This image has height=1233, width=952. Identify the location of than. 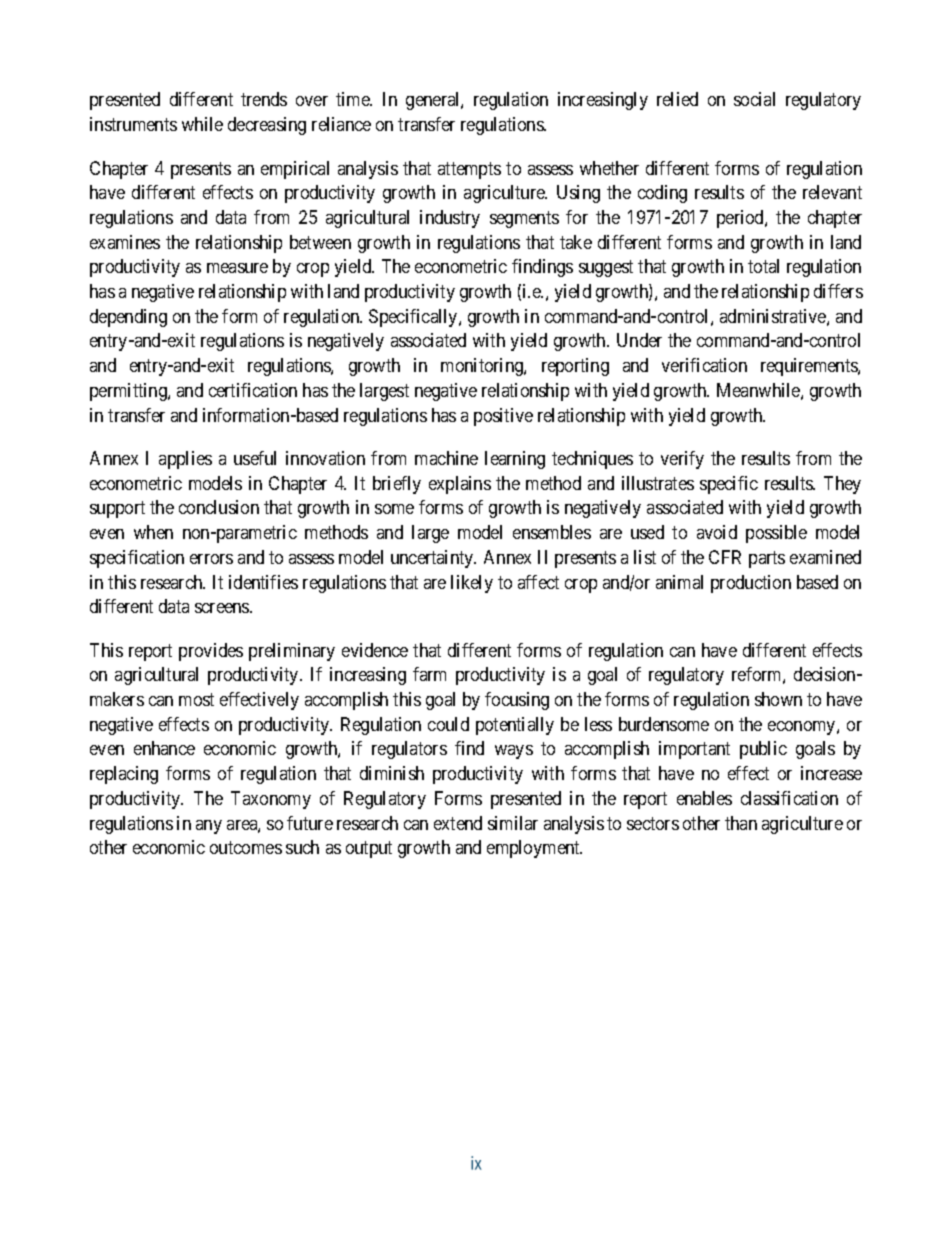
(741, 823).
